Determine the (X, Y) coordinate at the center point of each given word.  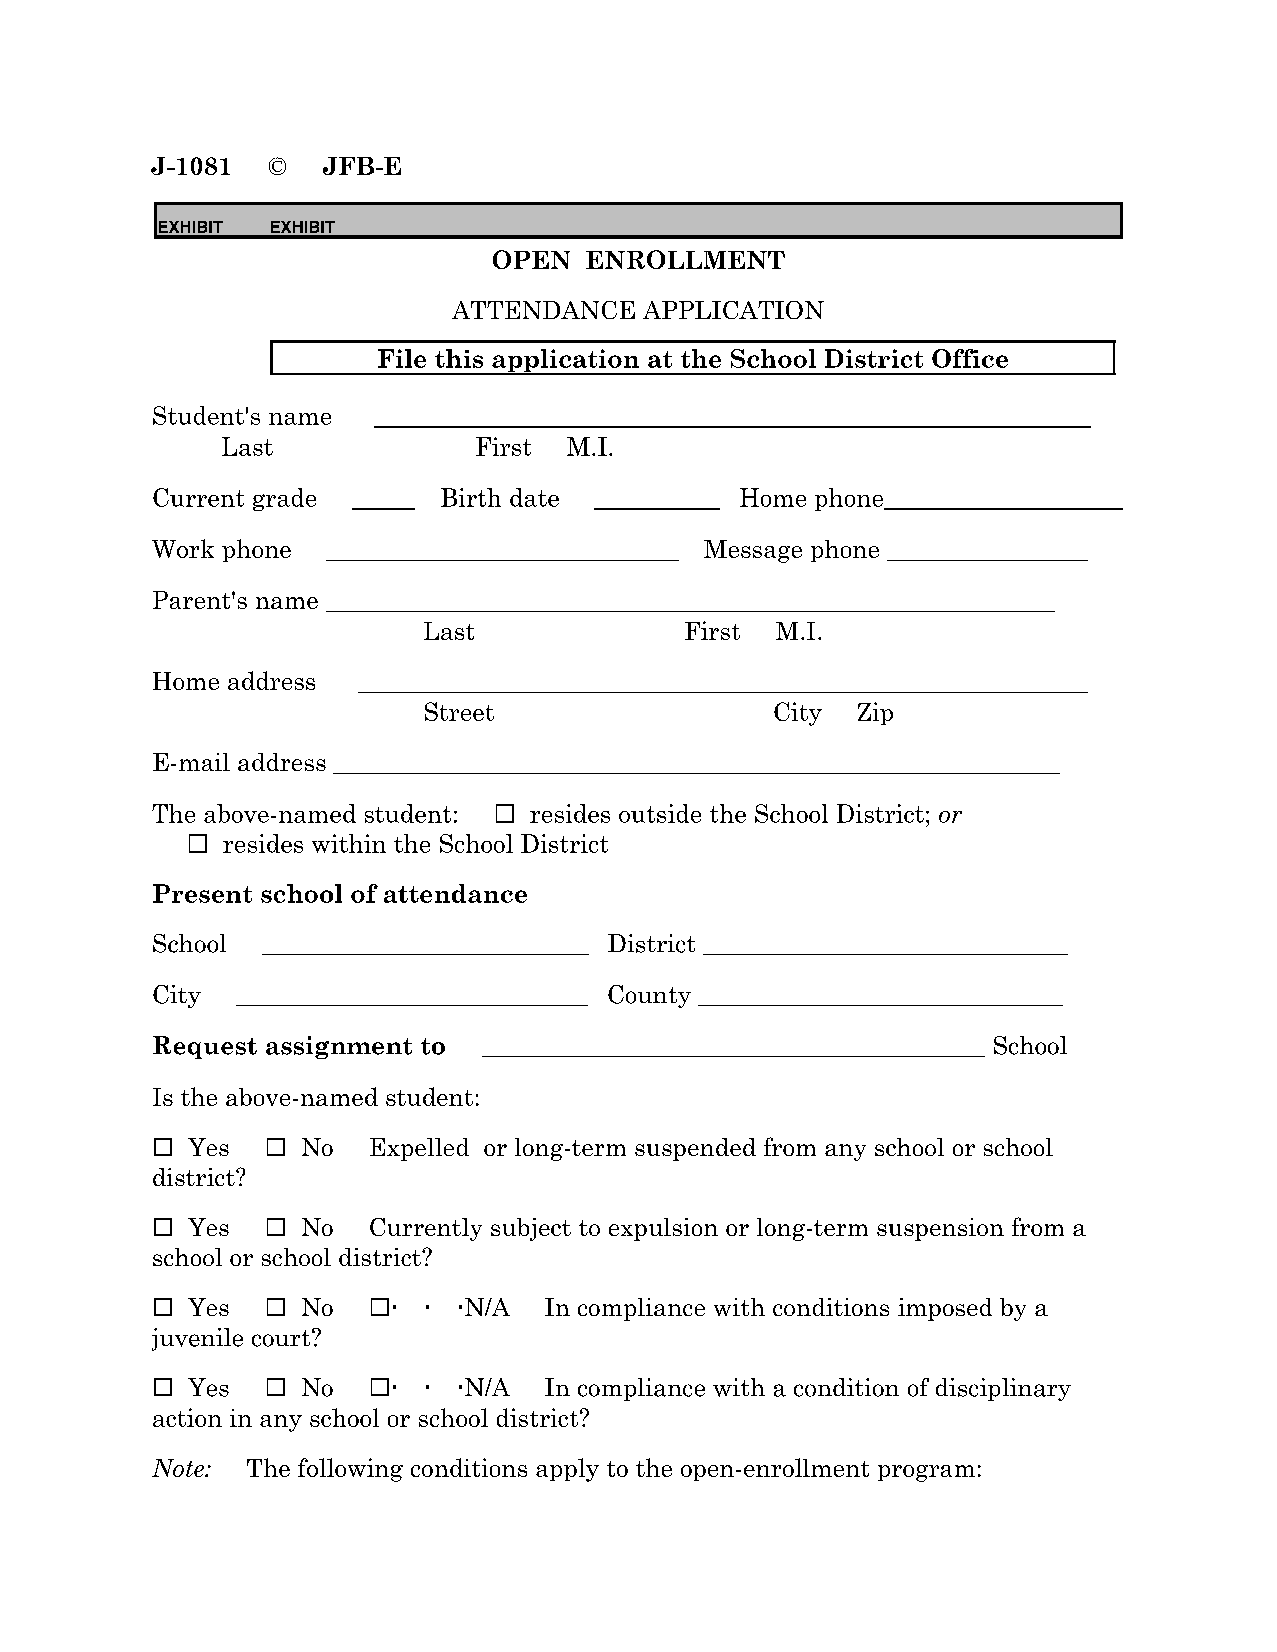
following (350, 1470)
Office (970, 358)
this (459, 358)
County (649, 996)
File (402, 358)
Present (202, 893)
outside (660, 813)
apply (567, 1470)
